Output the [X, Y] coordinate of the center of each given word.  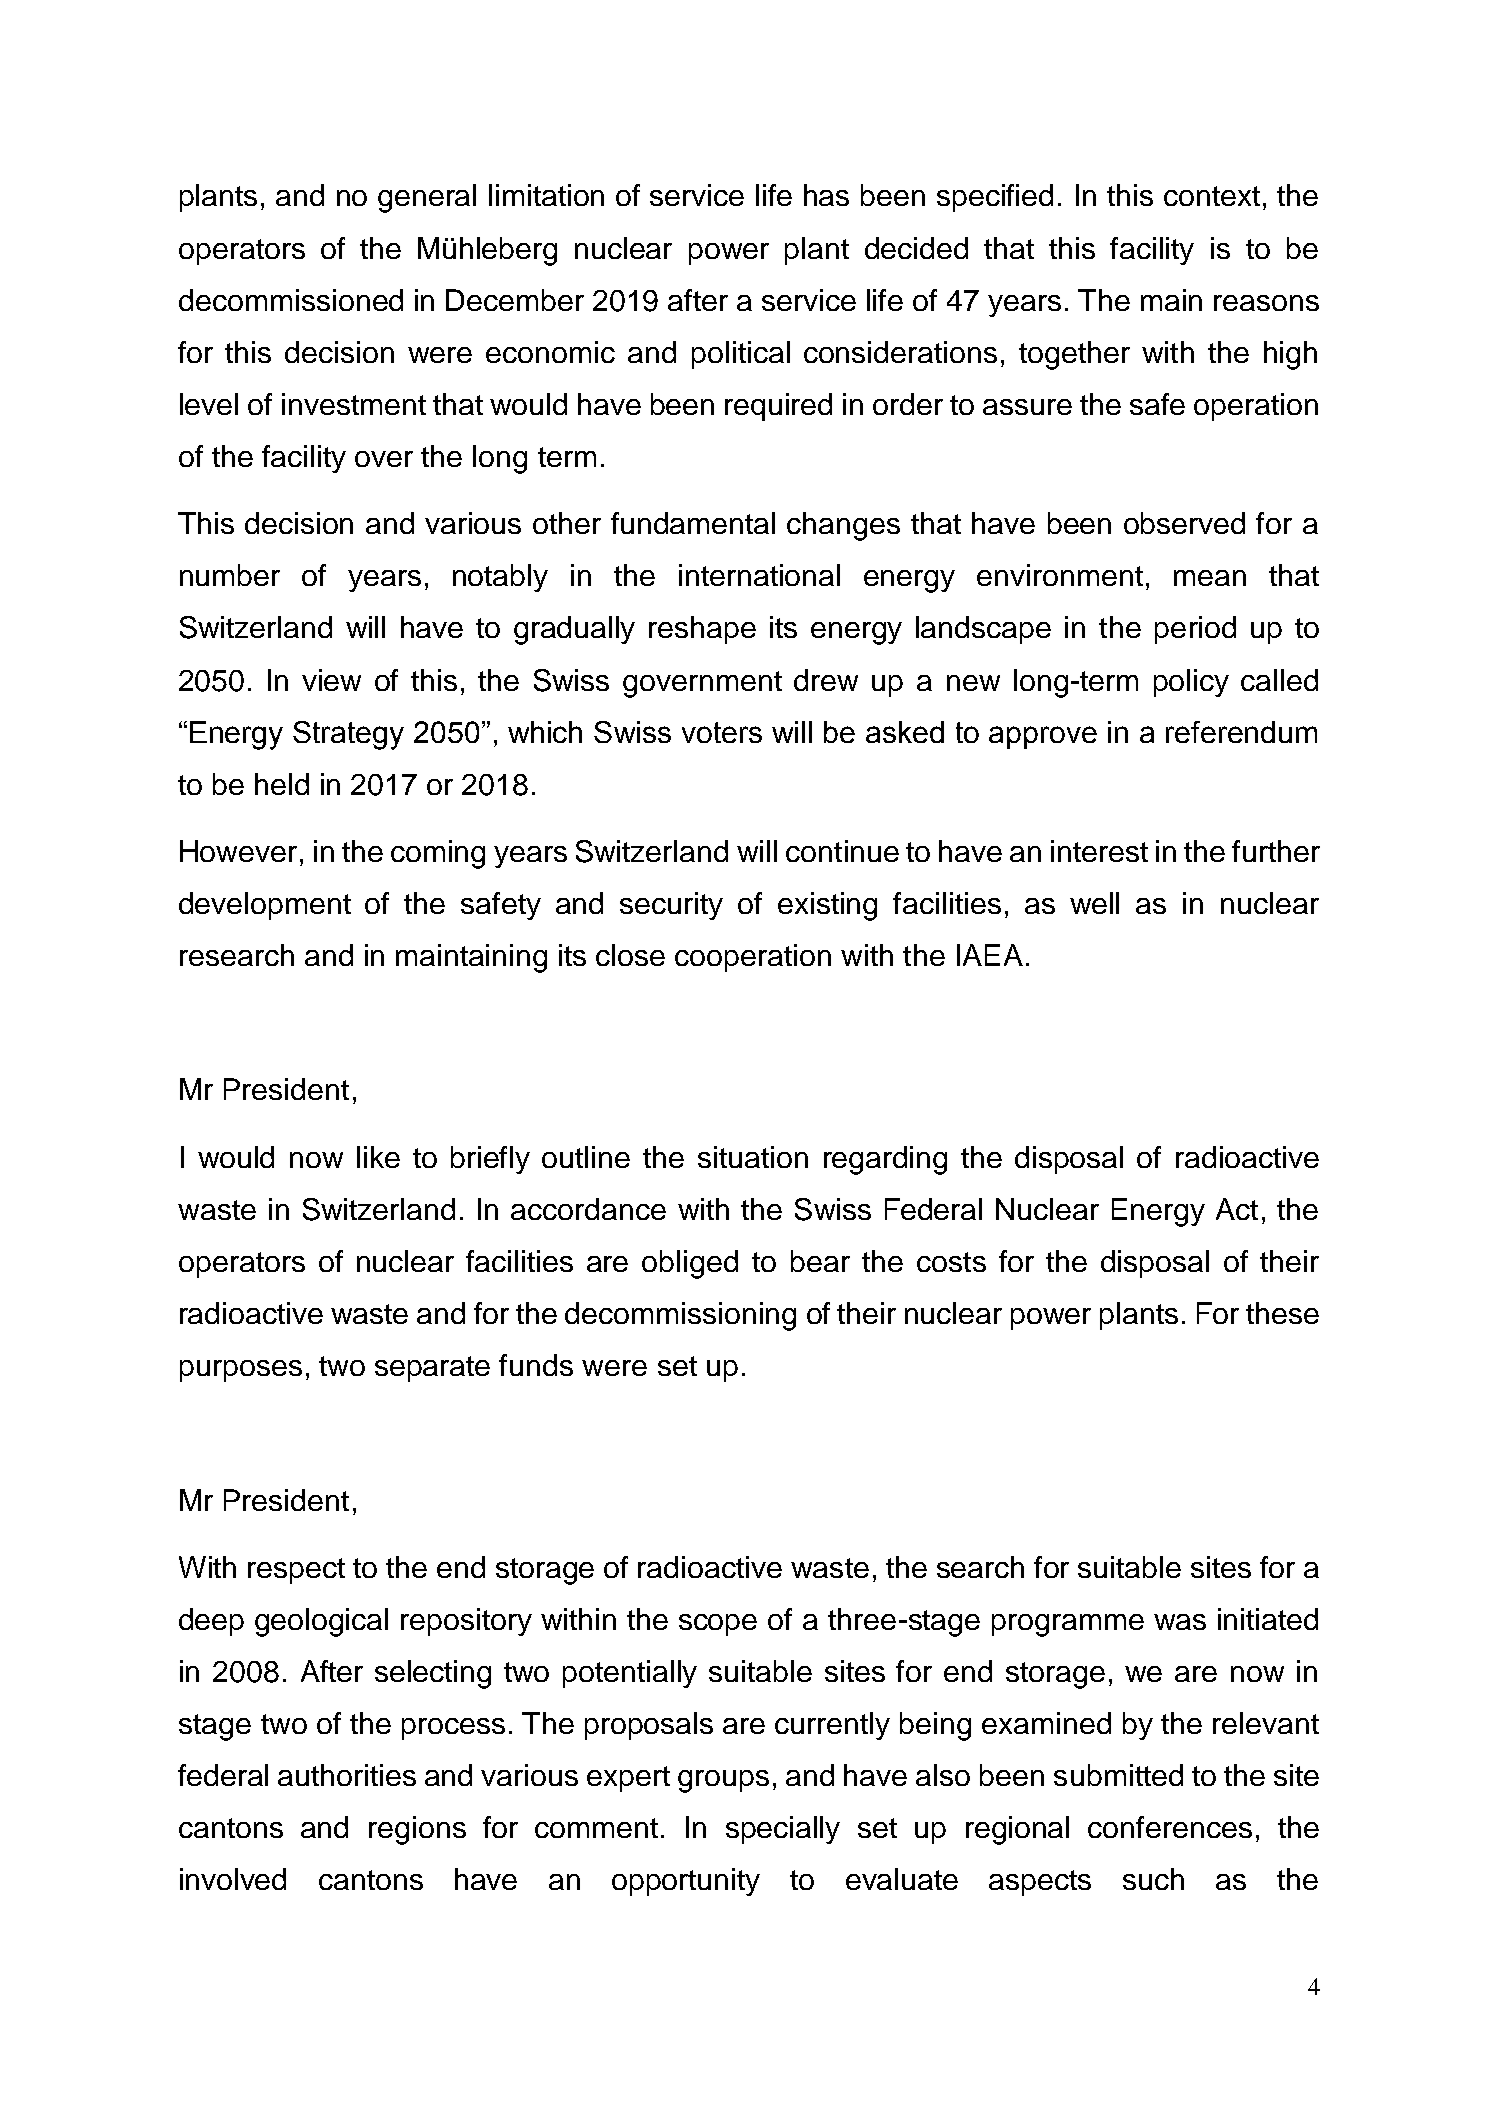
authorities [347, 1775]
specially [783, 1830]
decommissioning [680, 1316]
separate [432, 1369]
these [1282, 1313]
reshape [702, 630]
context [1212, 196]
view [331, 680]
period [1195, 630]
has [826, 195]
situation [753, 1157]
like [378, 1157]
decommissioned [291, 300]
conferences [1170, 1827]
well [1094, 903]
